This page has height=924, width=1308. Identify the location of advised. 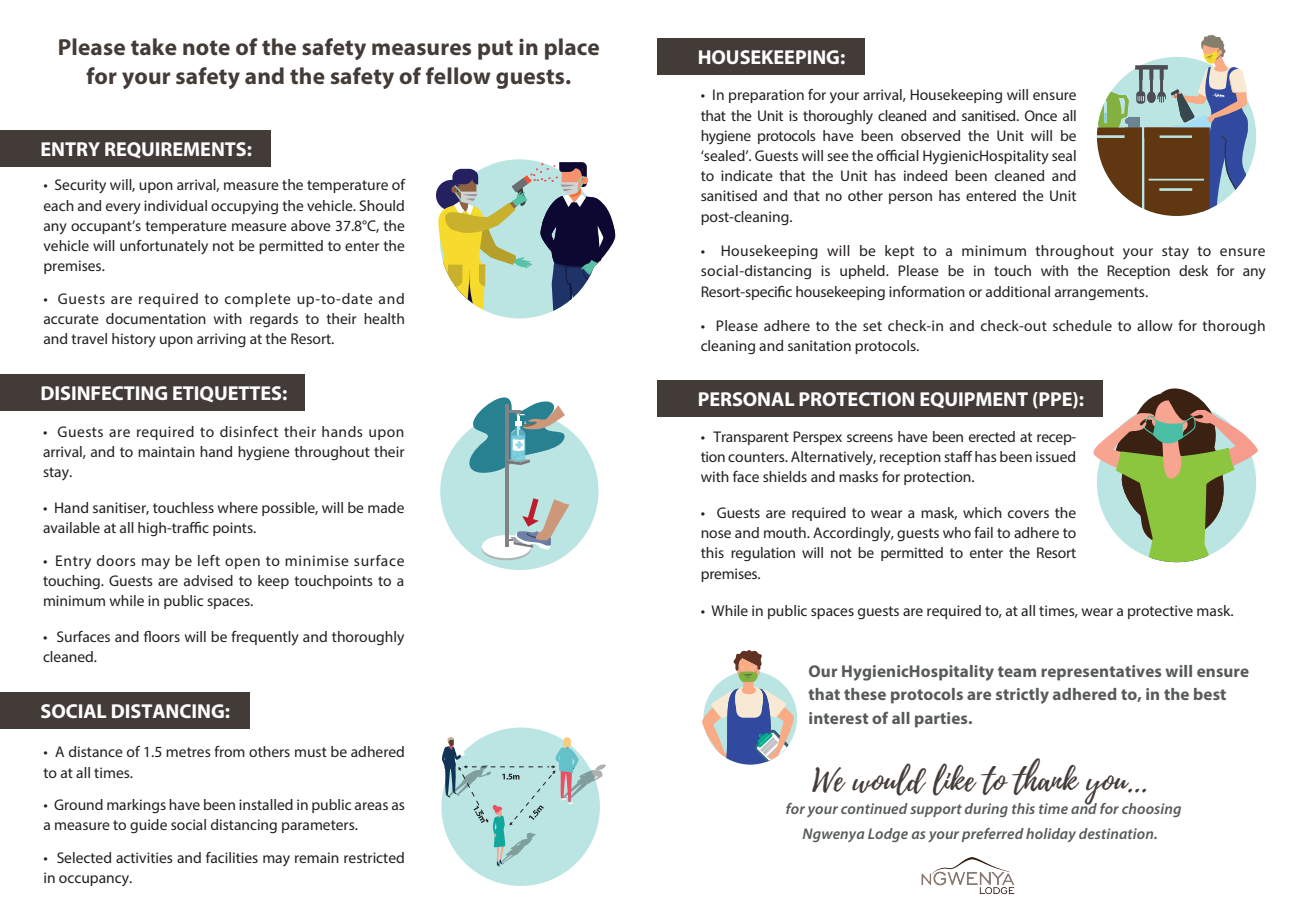
(208, 580).
